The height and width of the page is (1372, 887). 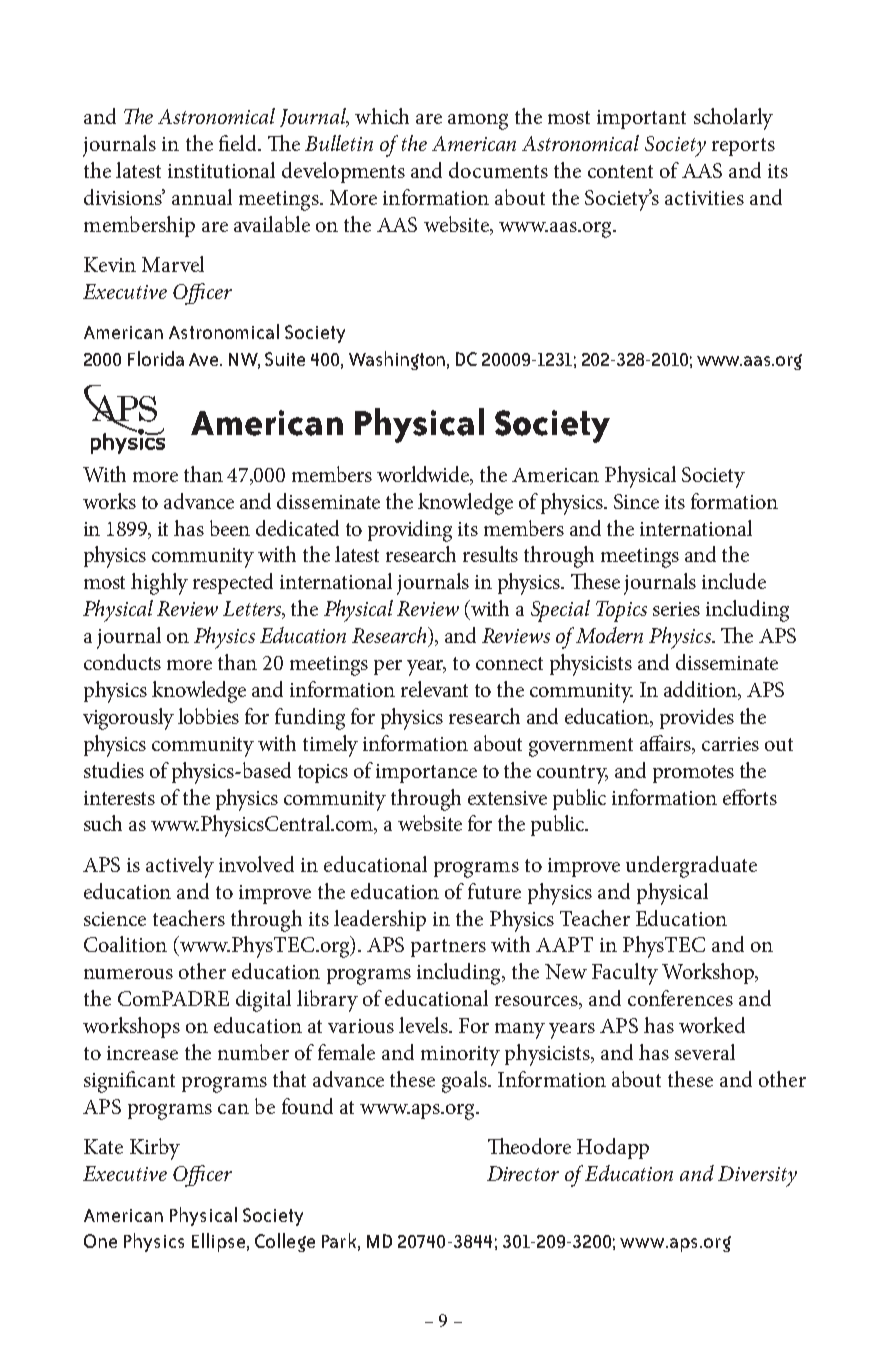 What do you see at coordinates (691, 867) in the page?
I see `undergraduate` at bounding box center [691, 867].
